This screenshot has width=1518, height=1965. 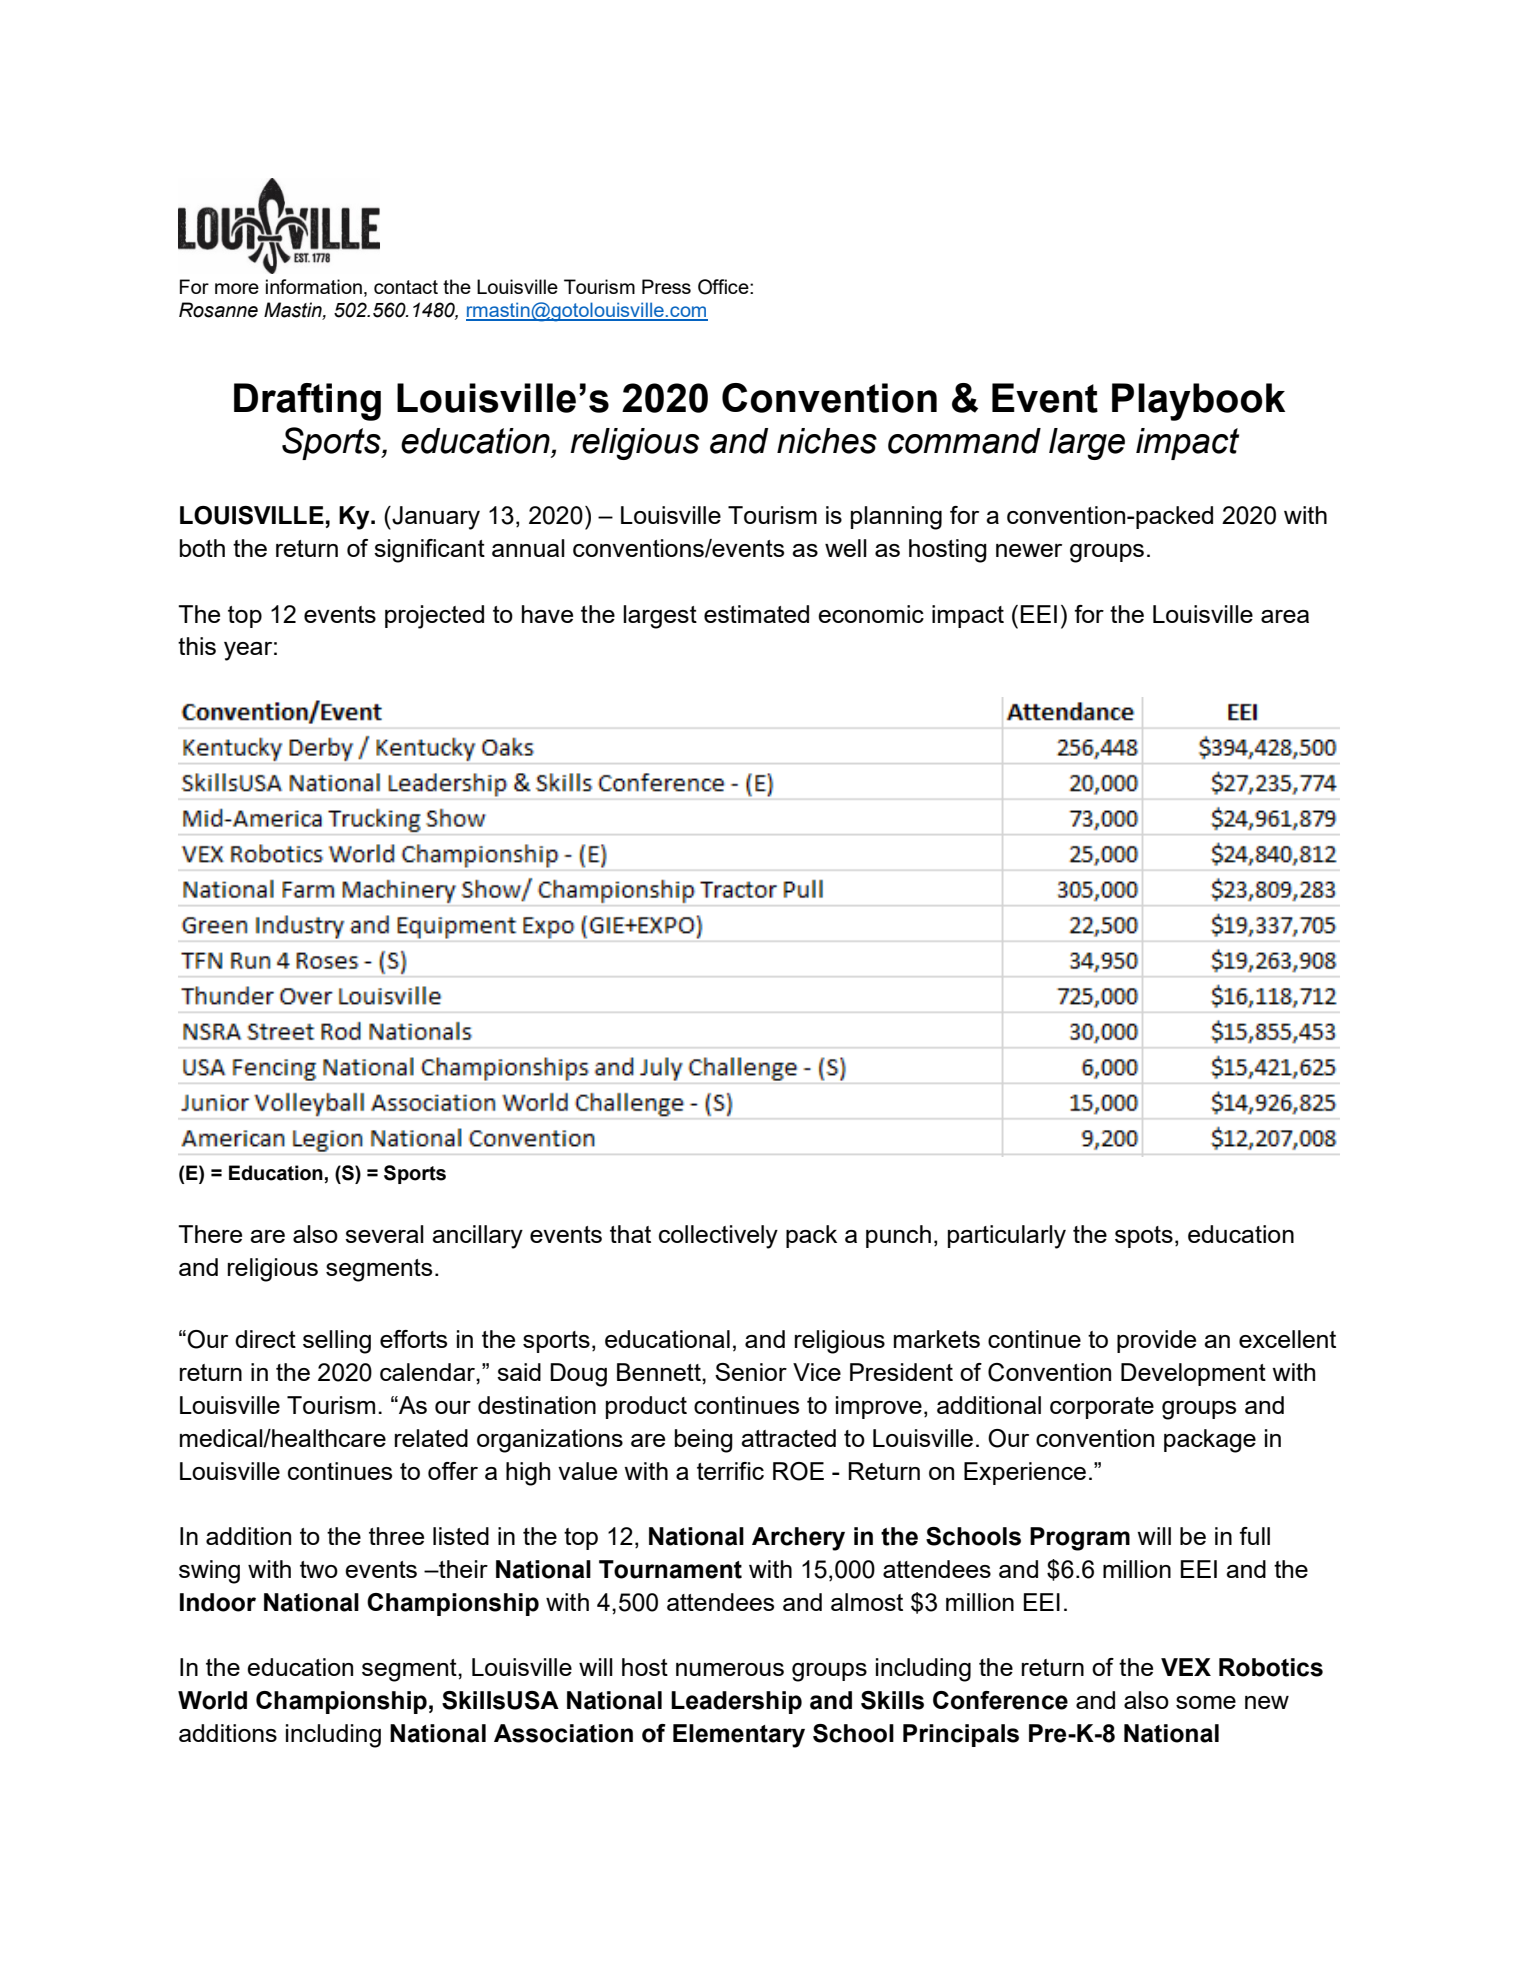 What do you see at coordinates (314, 286) in the screenshot?
I see `information` at bounding box center [314, 286].
